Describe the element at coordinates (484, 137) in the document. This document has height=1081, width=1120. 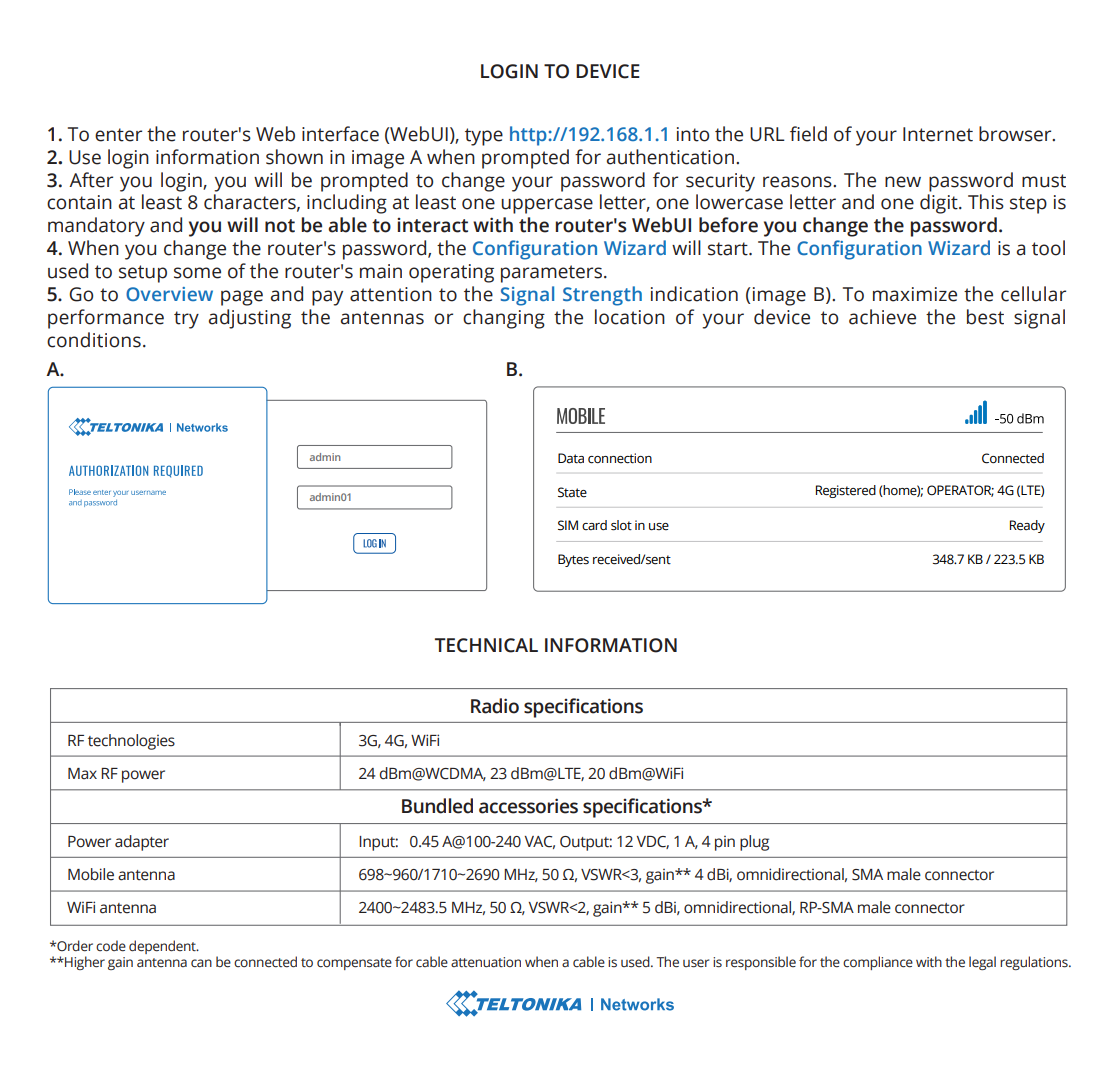
I see `type` at that location.
